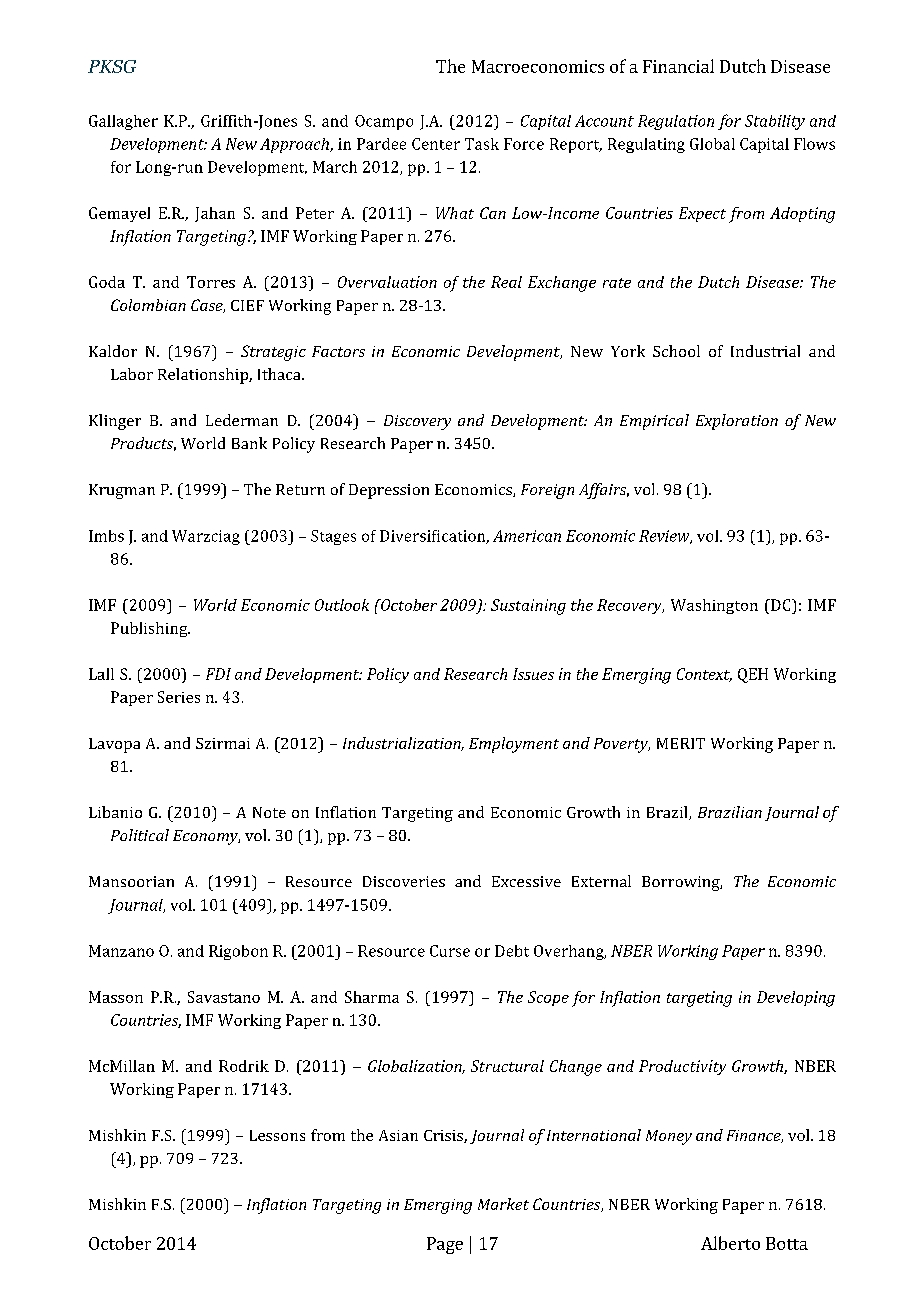 The width and height of the screenshot is (924, 1309). What do you see at coordinates (123, 122) in the screenshot?
I see `Gallagher` at bounding box center [123, 122].
